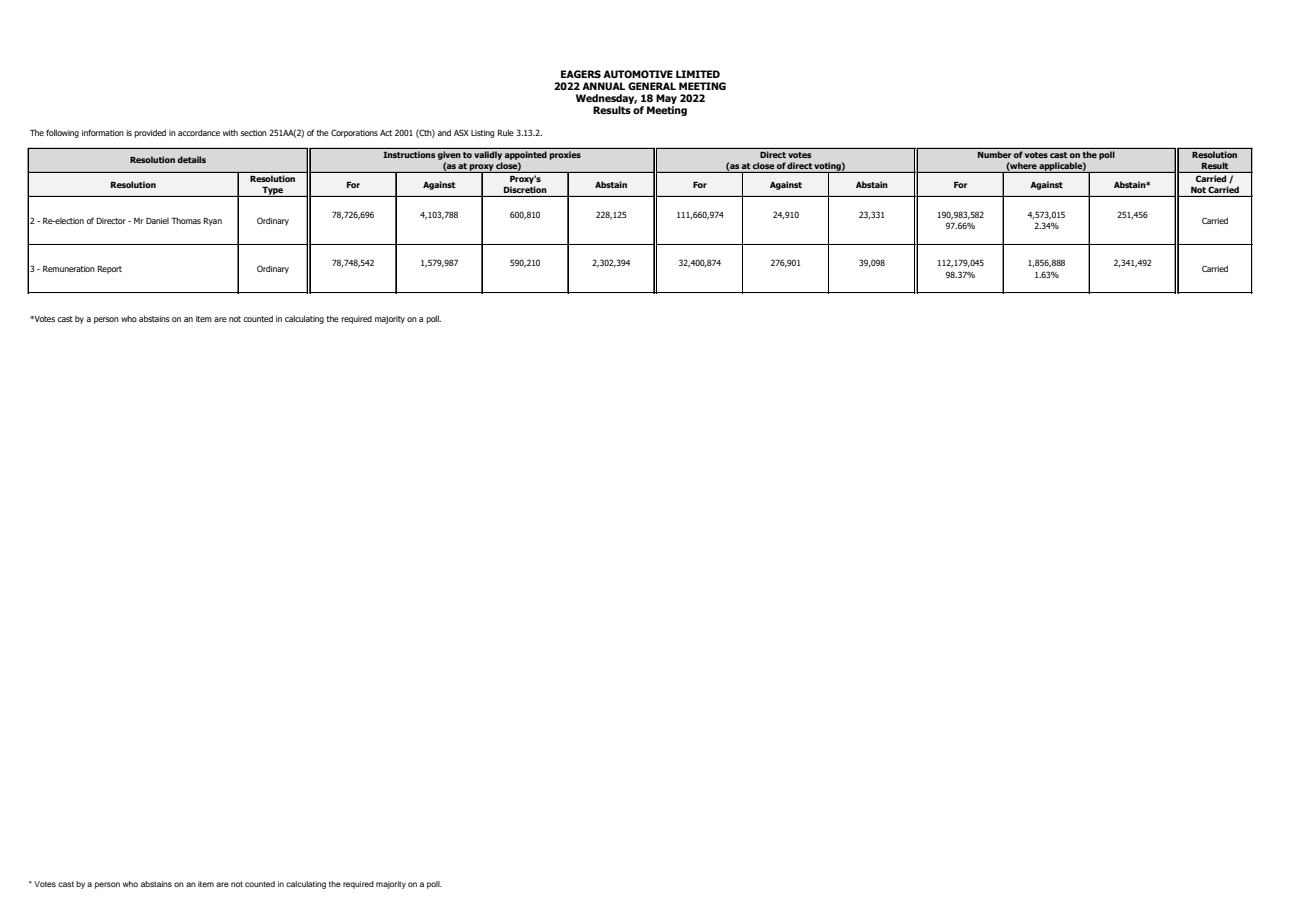  Describe the element at coordinates (186, 220) in the document. I see `Thomas` at that location.
